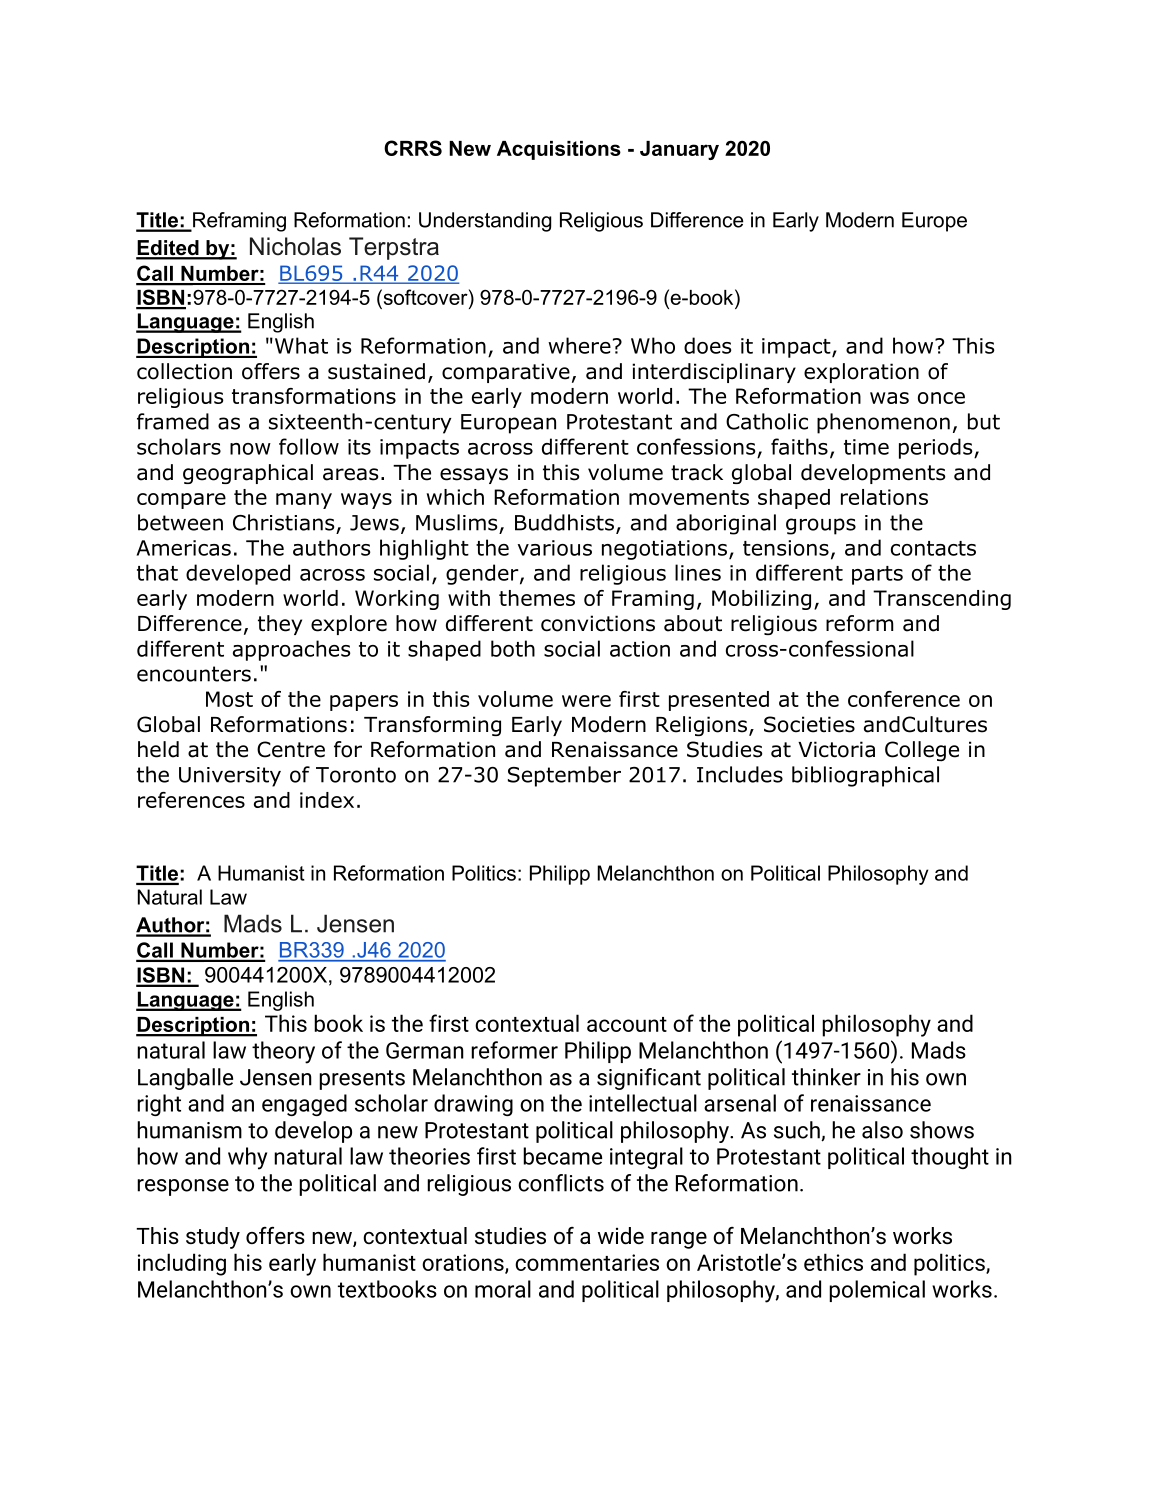  Describe the element at coordinates (586, 701) in the screenshot. I see `were` at that location.
